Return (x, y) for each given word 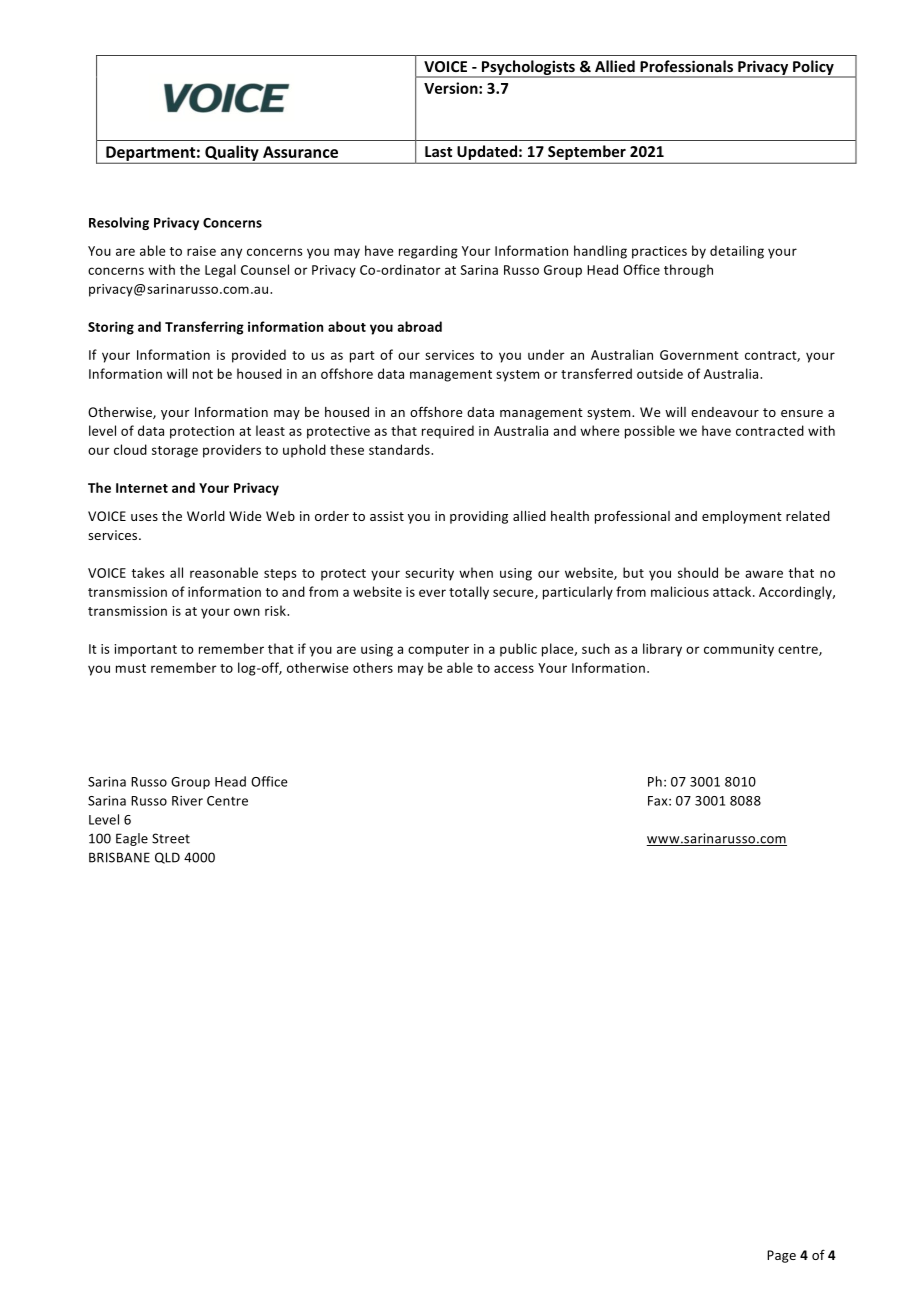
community (739, 650)
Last (438, 151)
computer (438, 651)
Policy (813, 68)
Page (781, 1256)
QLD (167, 858)
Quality (232, 154)
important (145, 650)
